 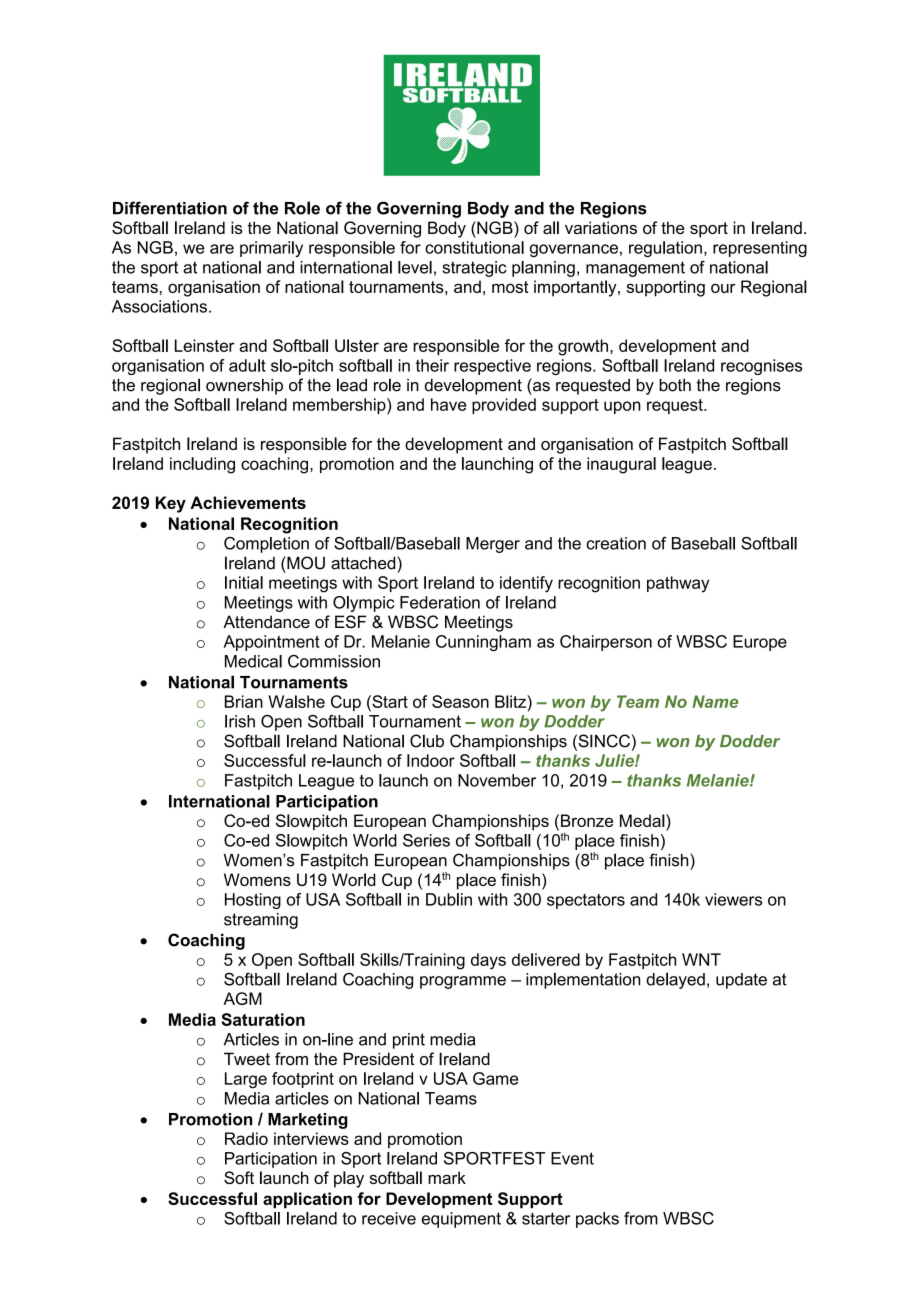 I want to click on regulation, so click(x=665, y=249).
